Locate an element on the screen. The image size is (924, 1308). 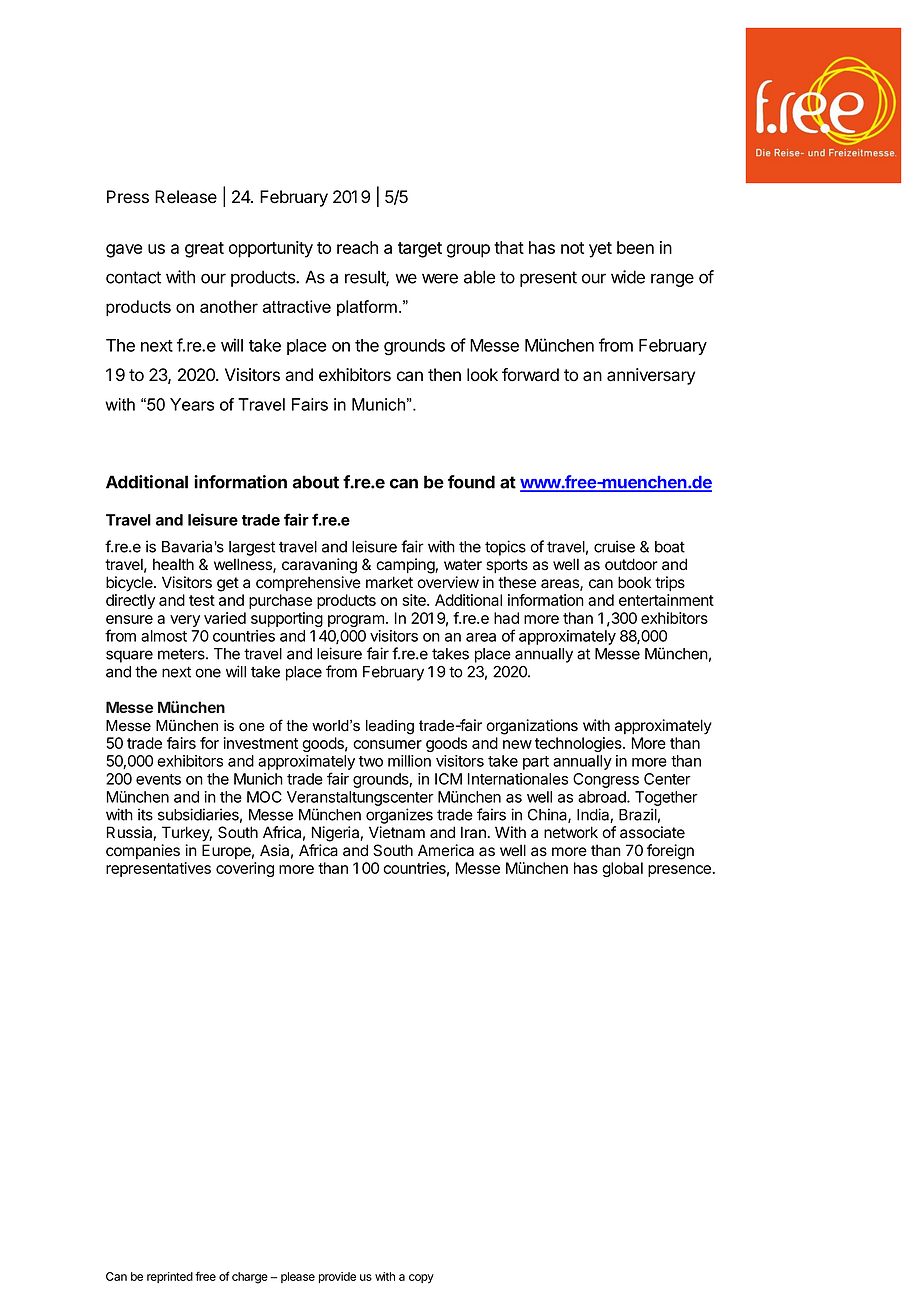
reprinted is located at coordinates (170, 1277).
